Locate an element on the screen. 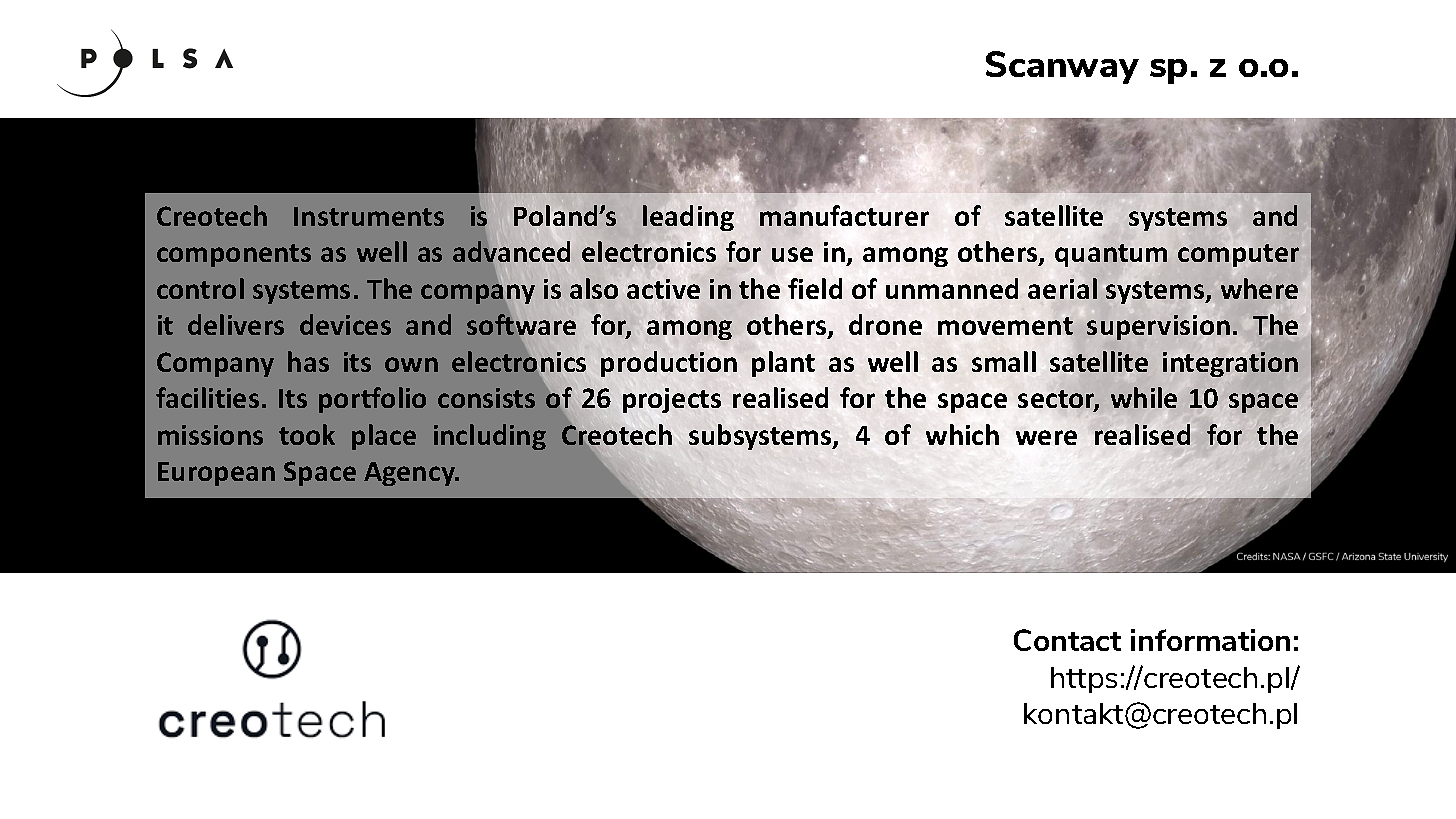  Contact is located at coordinates (1067, 640).
